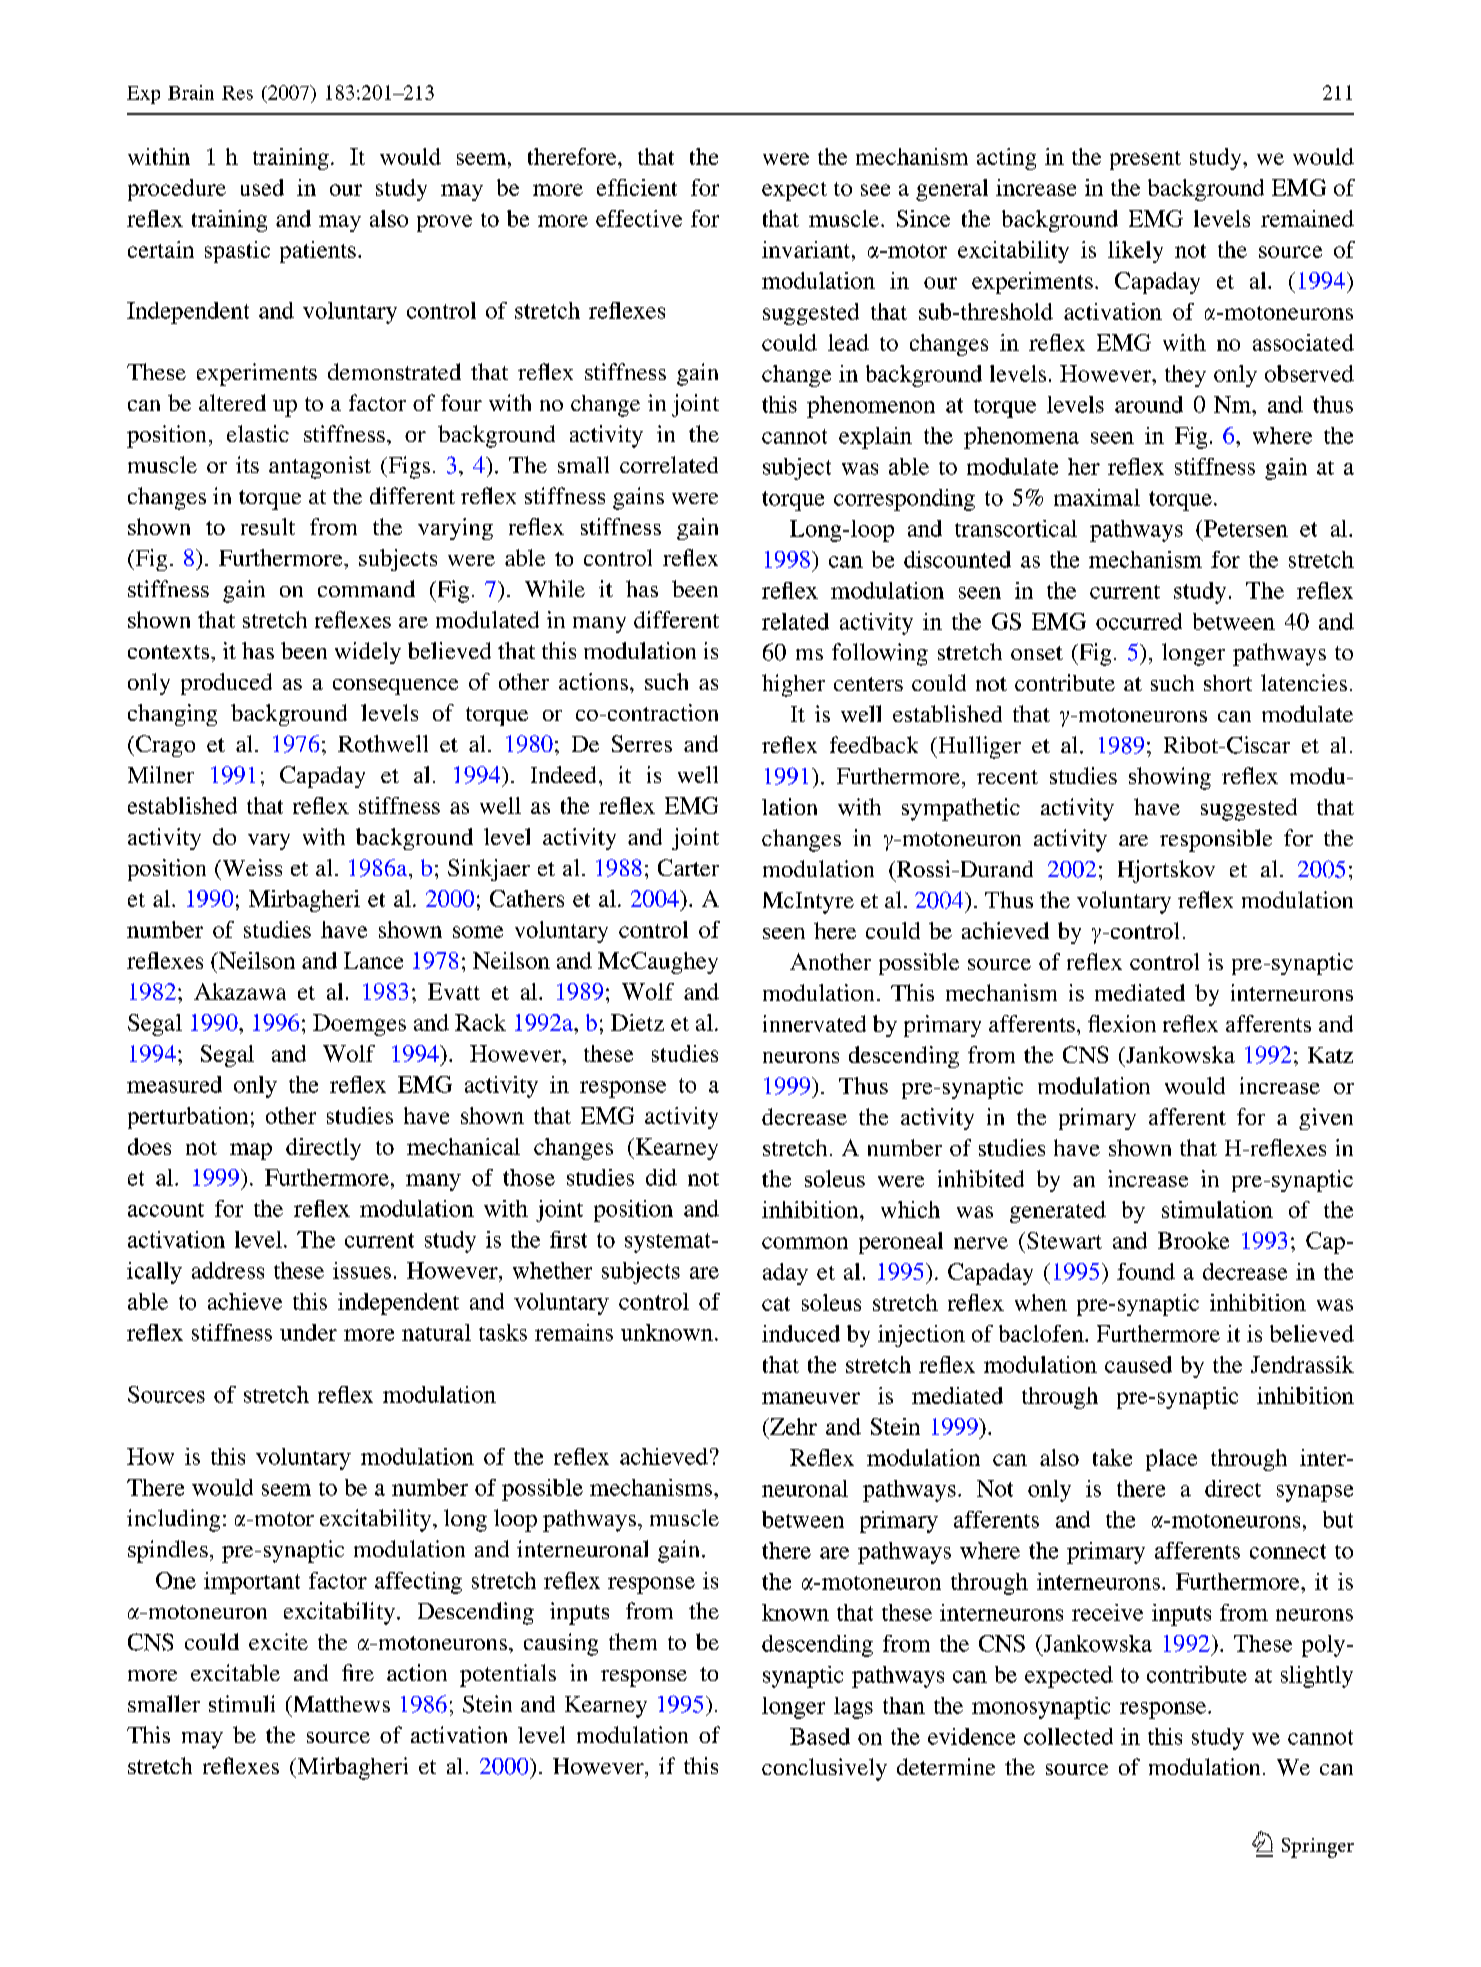 The height and width of the screenshot is (1967, 1481). Describe the element at coordinates (340, 1704) in the screenshot. I see `Matthews` at that location.
